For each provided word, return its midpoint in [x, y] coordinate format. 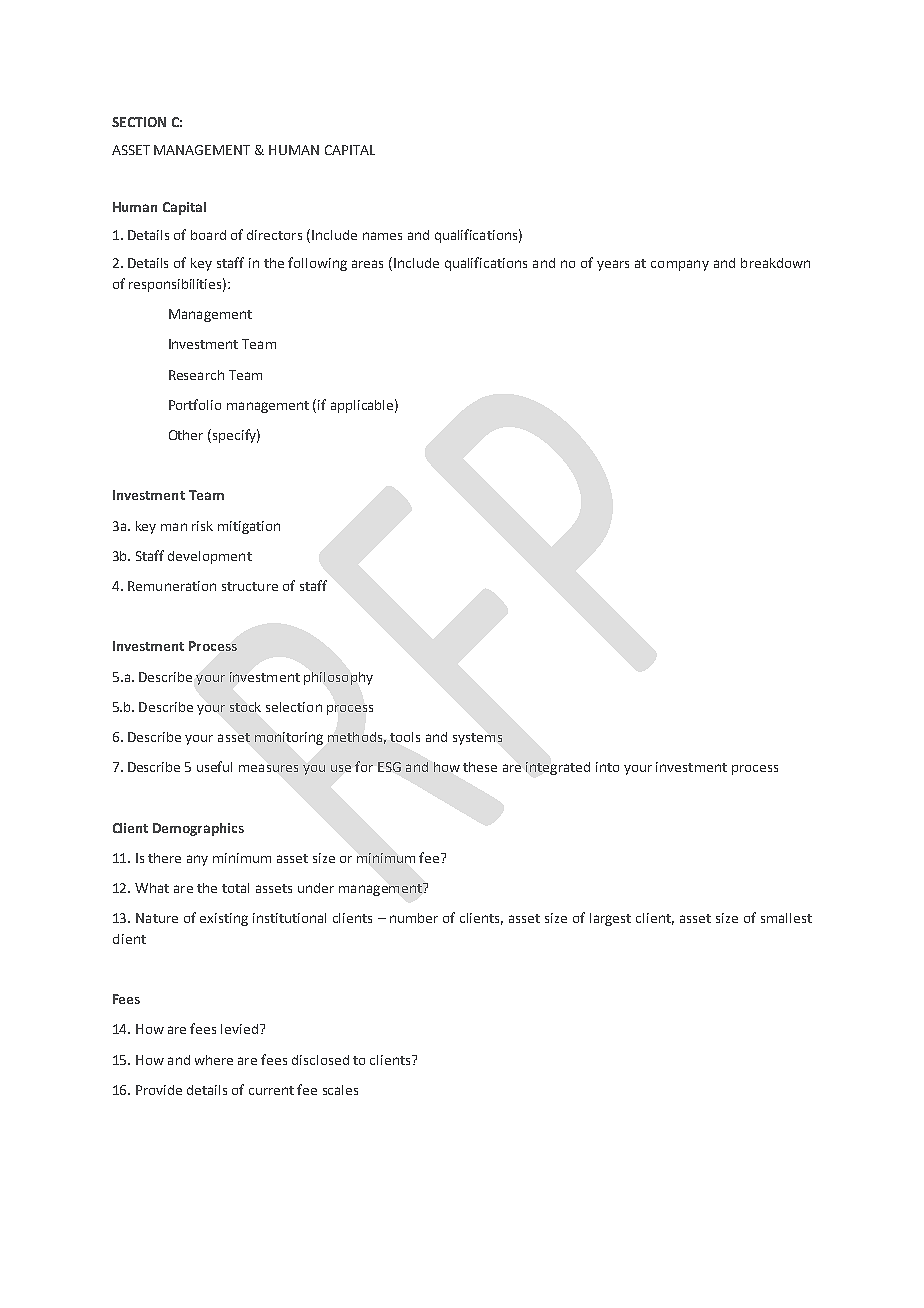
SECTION [139, 122]
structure [250, 586]
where [214, 1060]
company [680, 265]
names [382, 236]
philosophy [338, 678]
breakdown [775, 263]
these [480, 767]
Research [196, 375]
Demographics [198, 829]
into [607, 767]
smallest [786, 918]
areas [367, 264]
